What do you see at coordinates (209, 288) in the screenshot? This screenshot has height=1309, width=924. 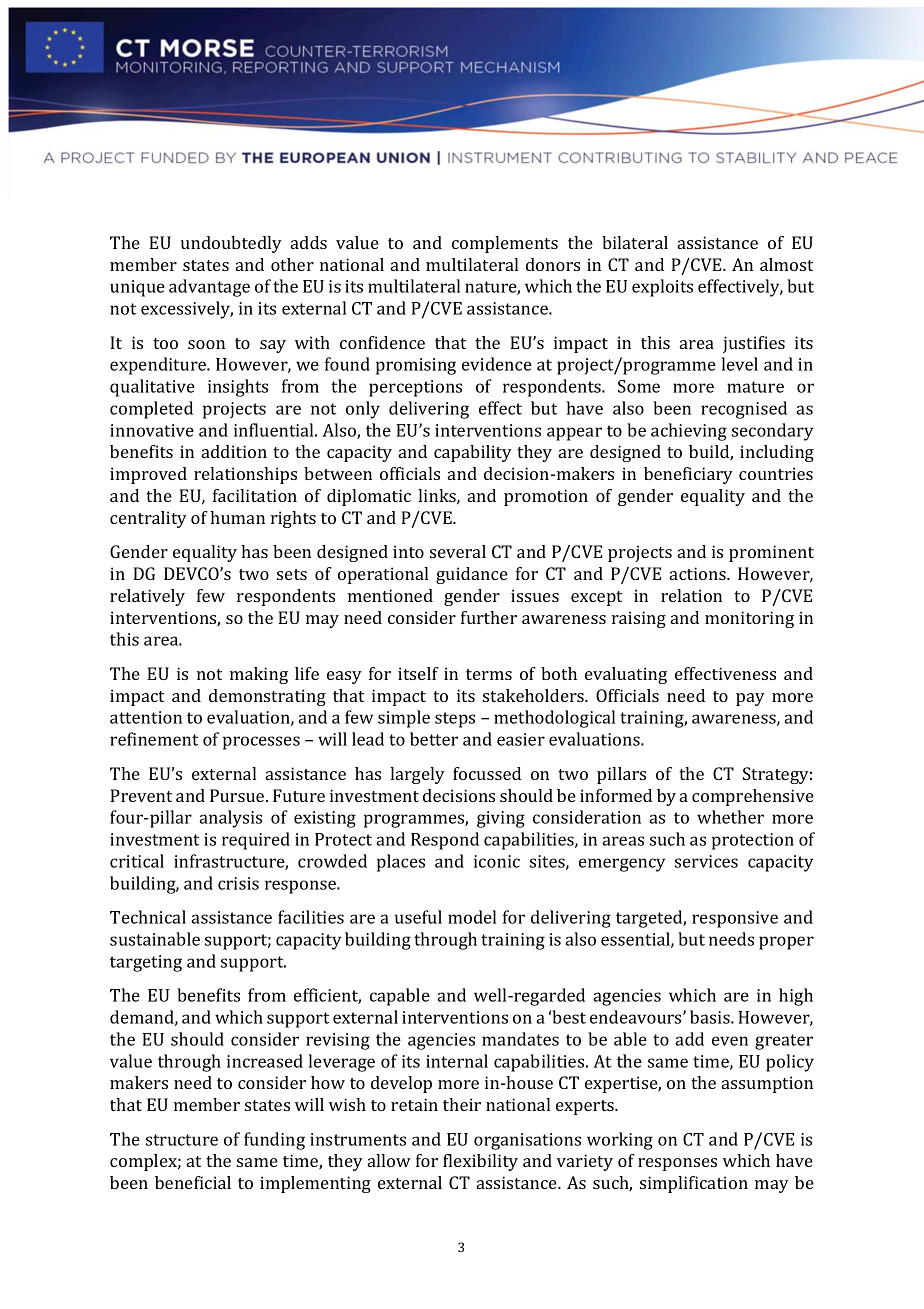 I see `advantage` at bounding box center [209, 288].
